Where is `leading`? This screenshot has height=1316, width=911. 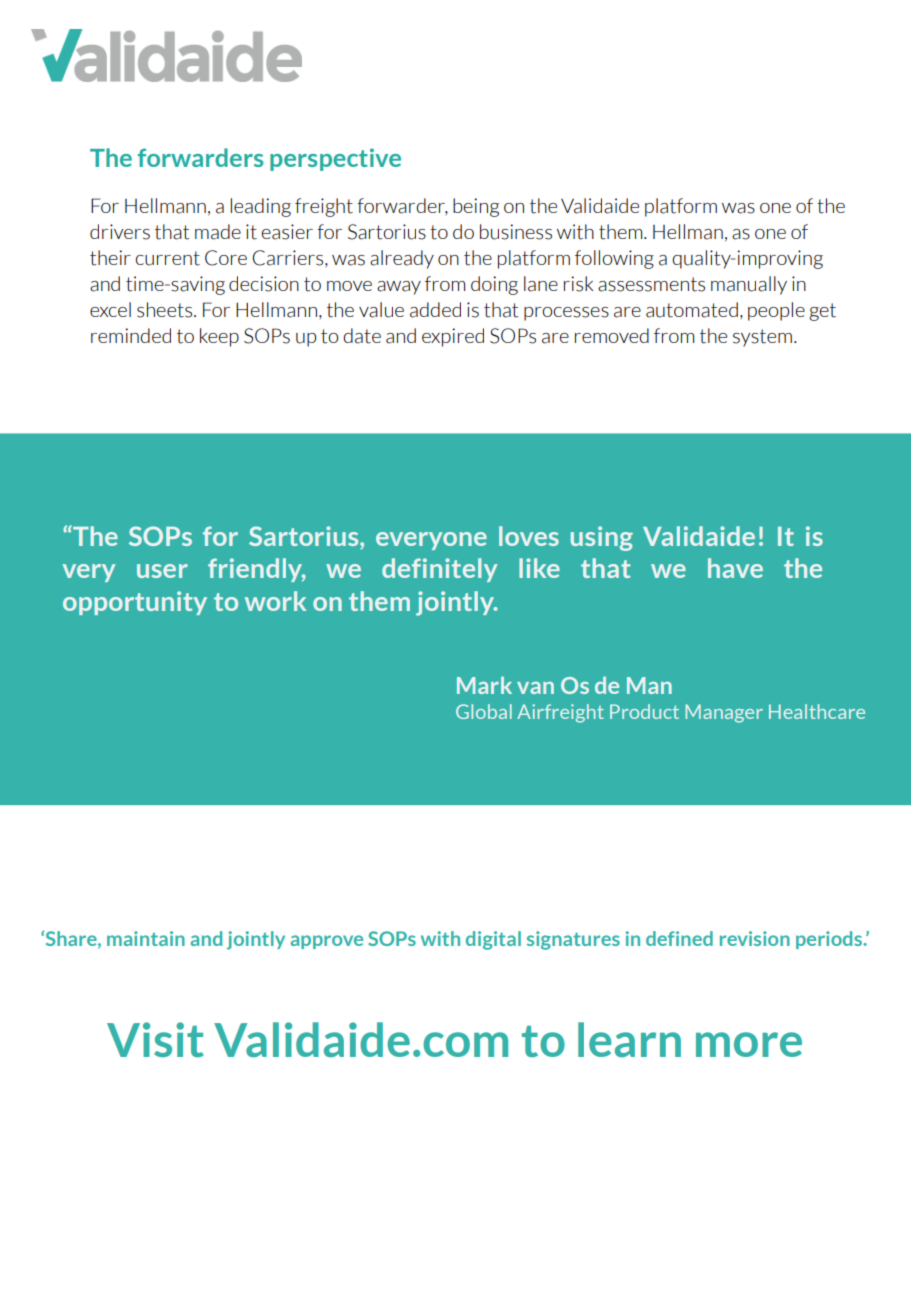 leading is located at coordinates (260, 207).
